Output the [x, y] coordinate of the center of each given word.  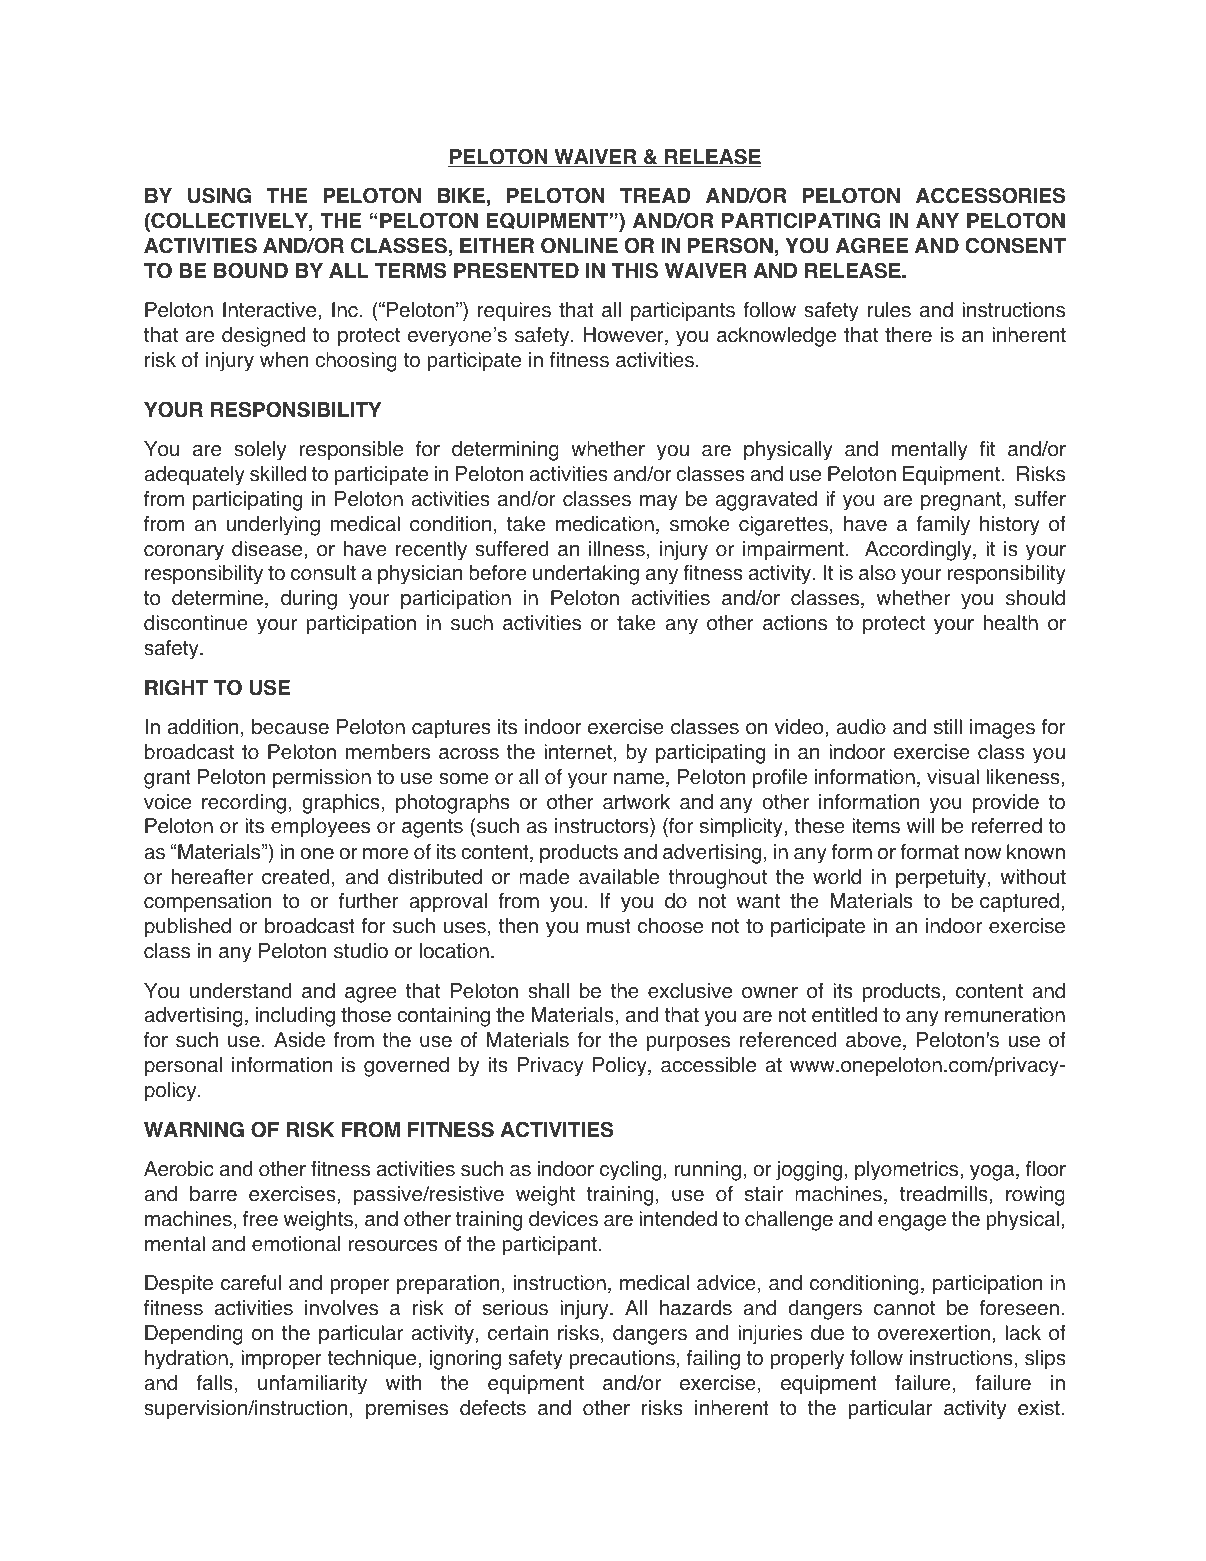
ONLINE [579, 245]
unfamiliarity [312, 1385]
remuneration [1005, 1015]
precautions [622, 1360]
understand [240, 991]
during [309, 600]
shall [548, 991]
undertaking [586, 575]
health [1011, 623]
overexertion [934, 1333]
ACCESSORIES [990, 195]
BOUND [251, 270]
